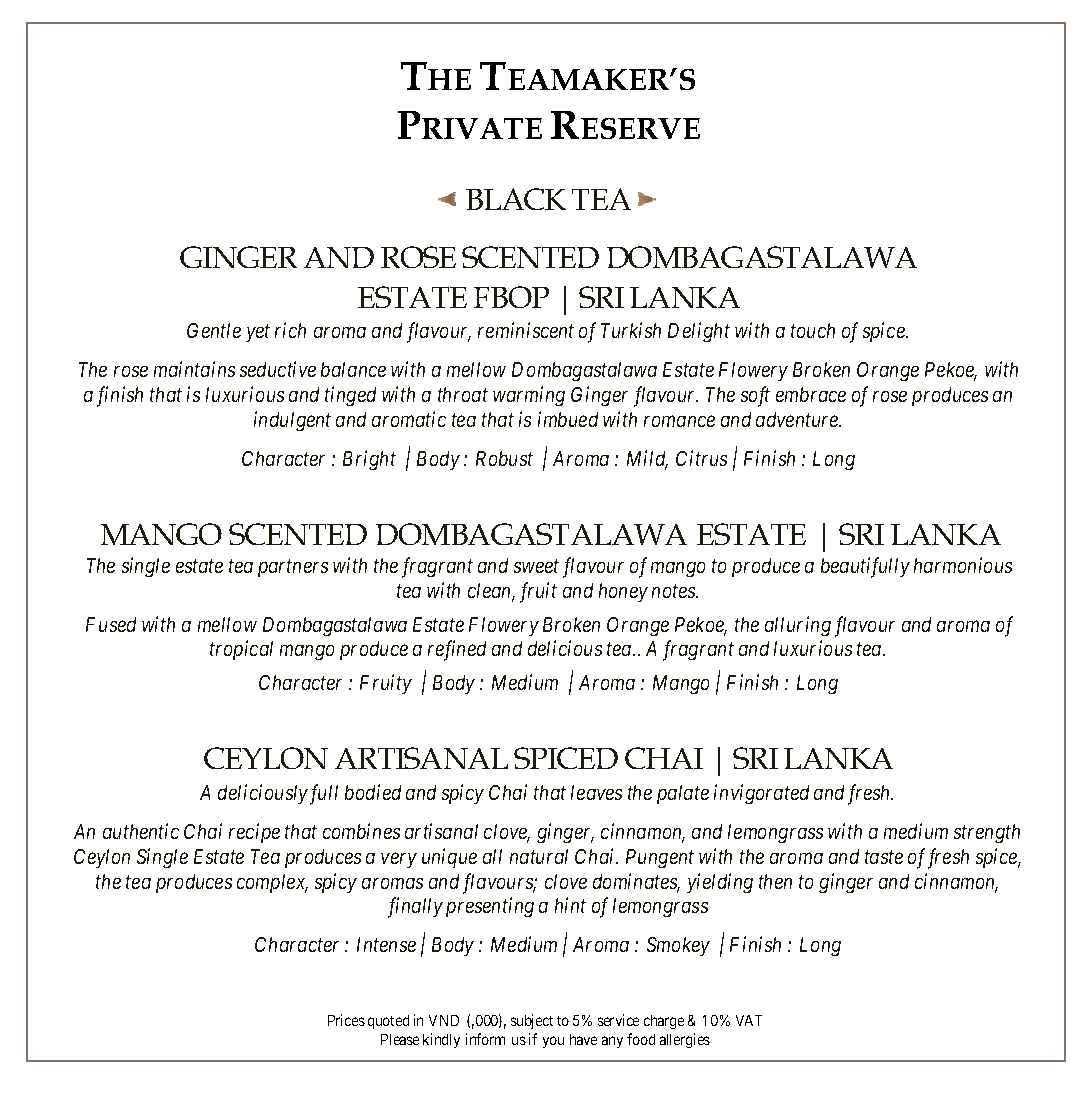 The height and width of the page is (1093, 1092). What do you see at coordinates (798, 419) in the page?
I see `adventure` at bounding box center [798, 419].
